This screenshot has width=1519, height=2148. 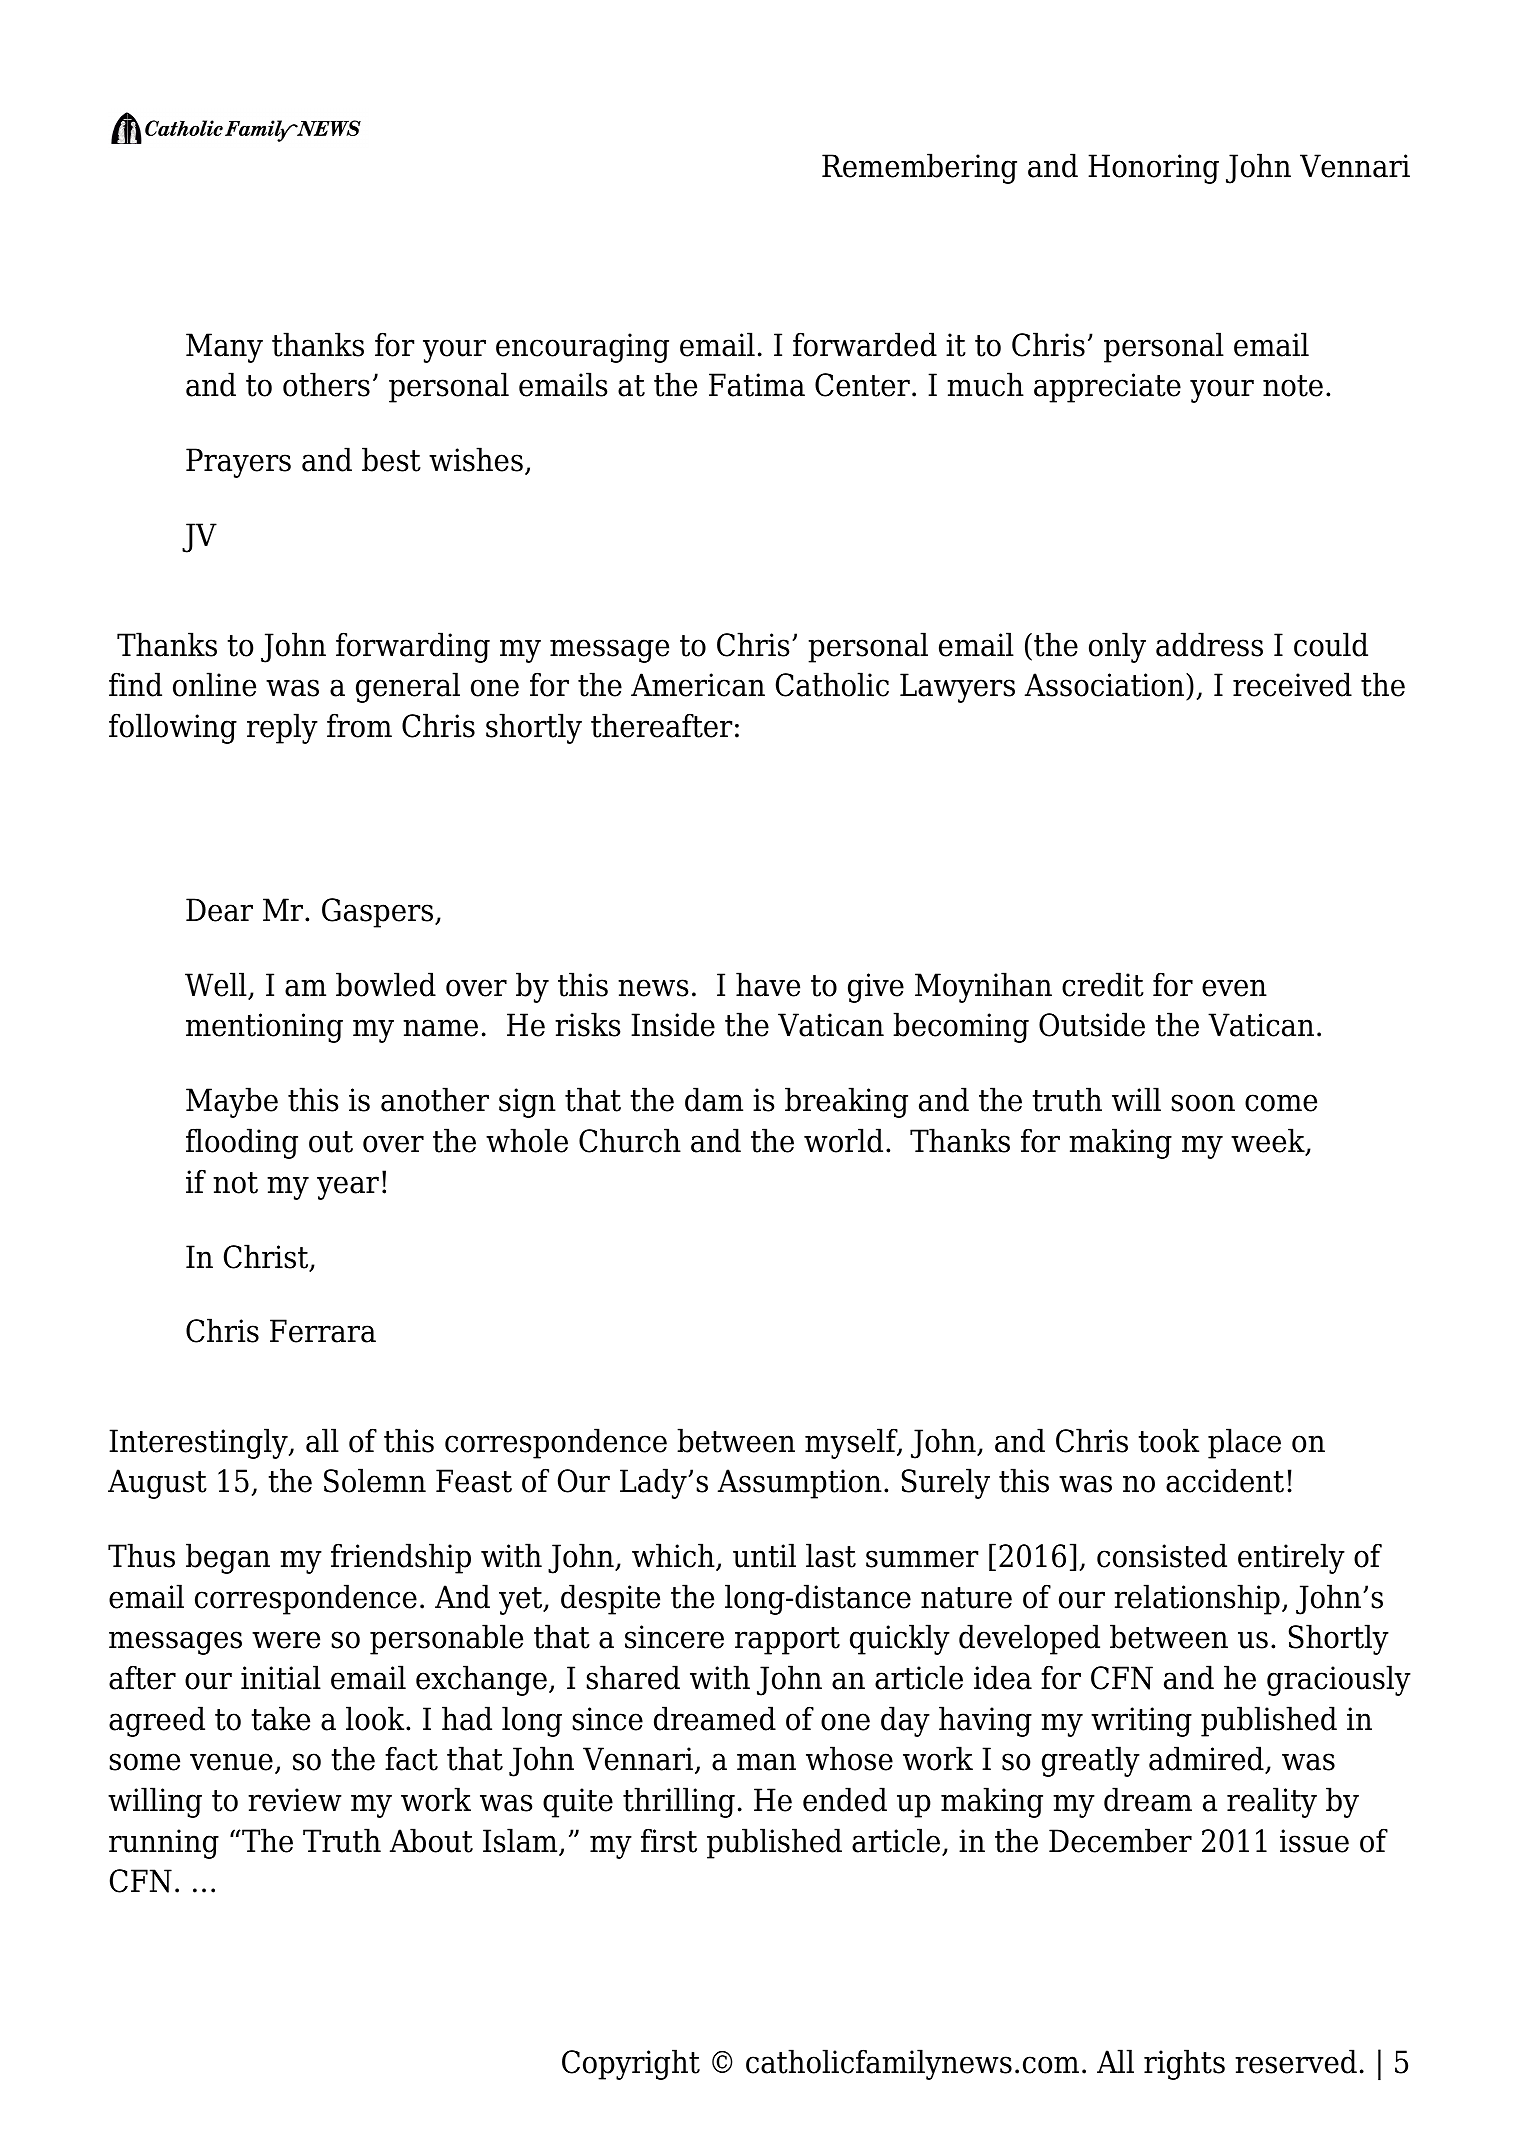 I want to click on dam, so click(x=714, y=1099).
